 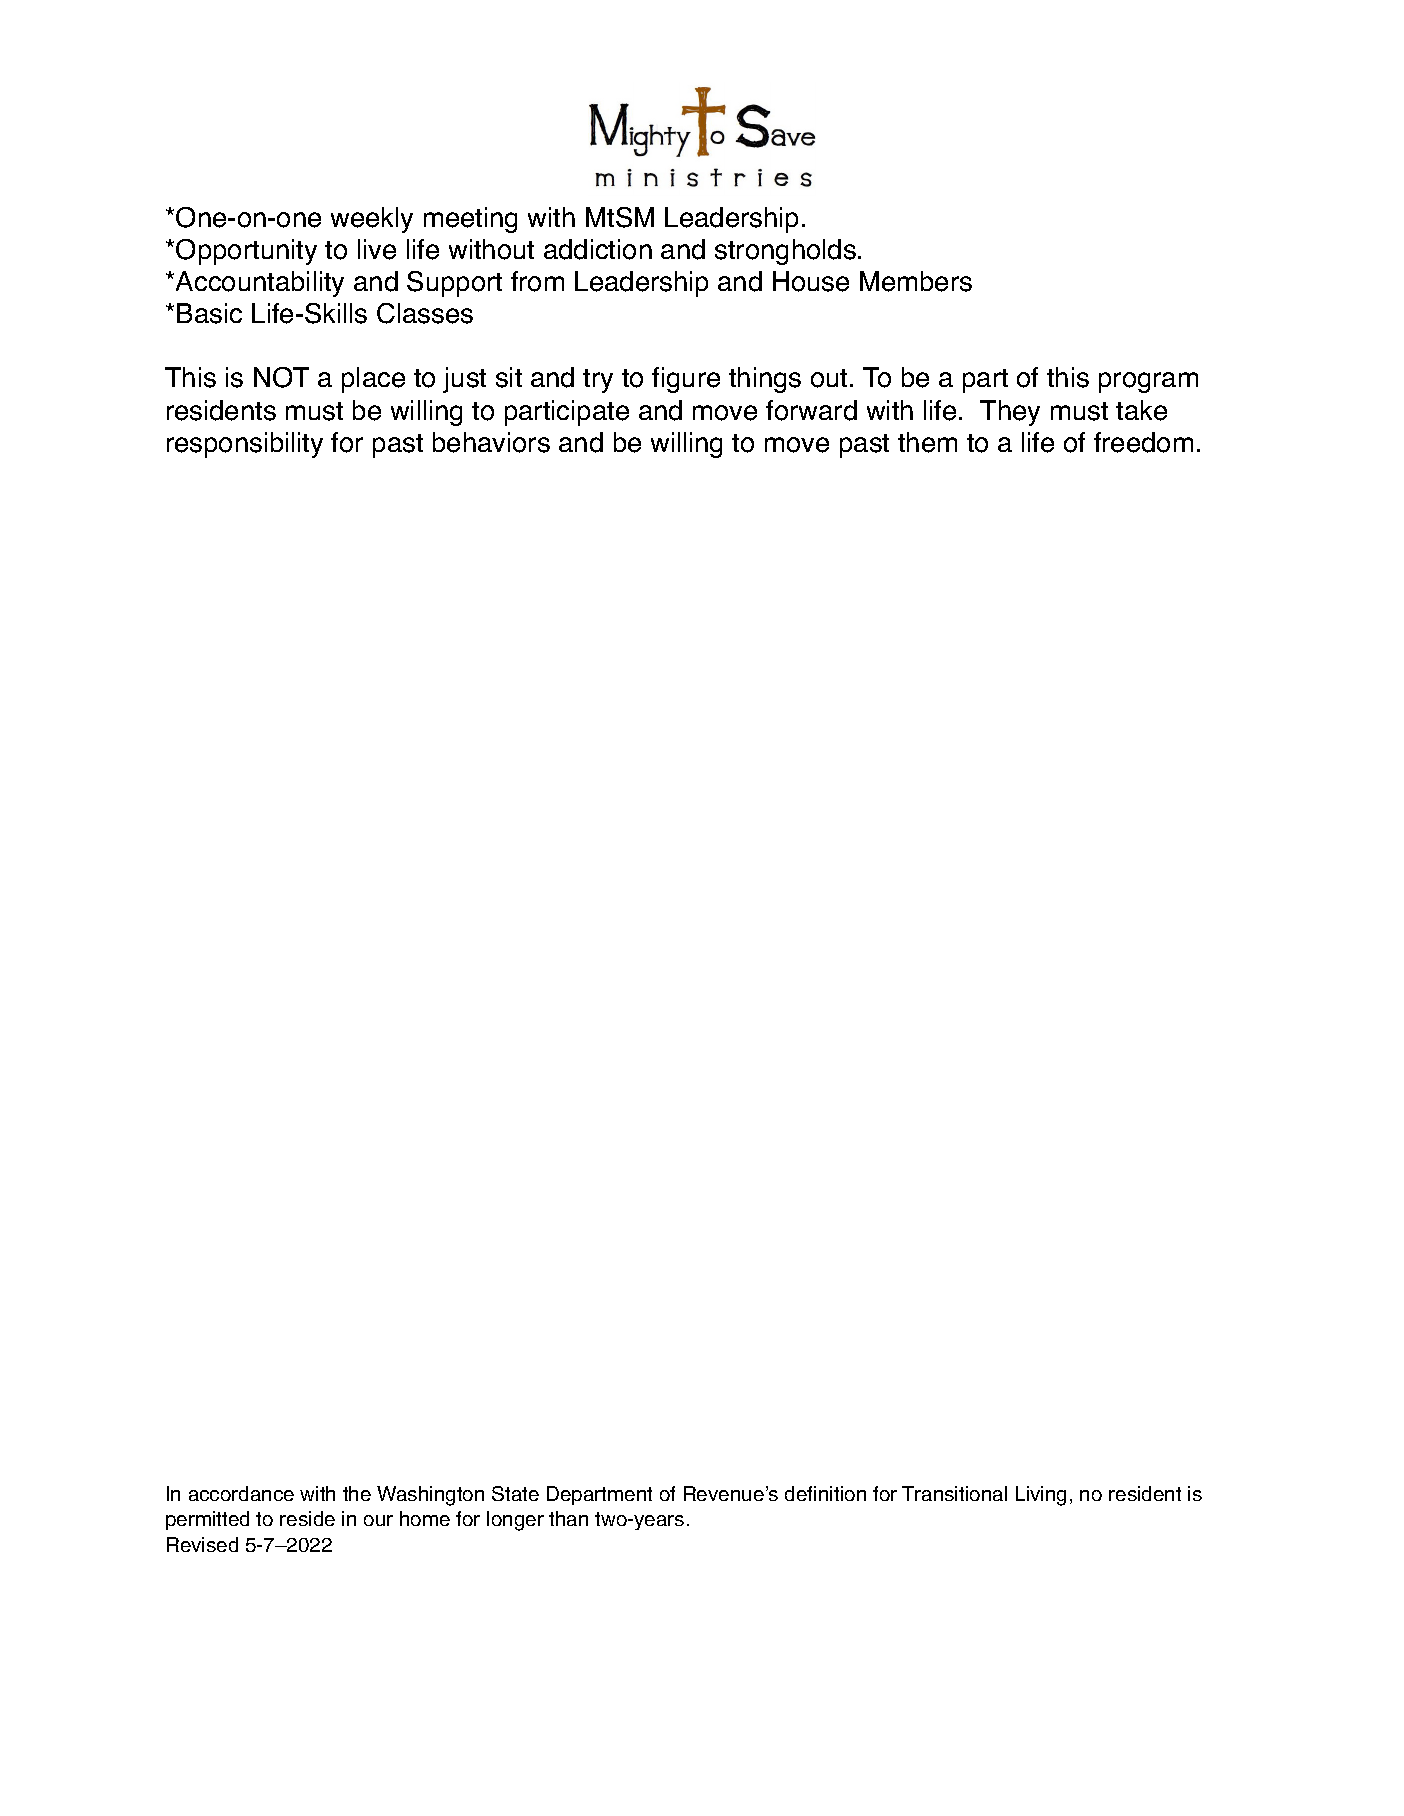 What do you see at coordinates (373, 380) in the page?
I see `place` at bounding box center [373, 380].
